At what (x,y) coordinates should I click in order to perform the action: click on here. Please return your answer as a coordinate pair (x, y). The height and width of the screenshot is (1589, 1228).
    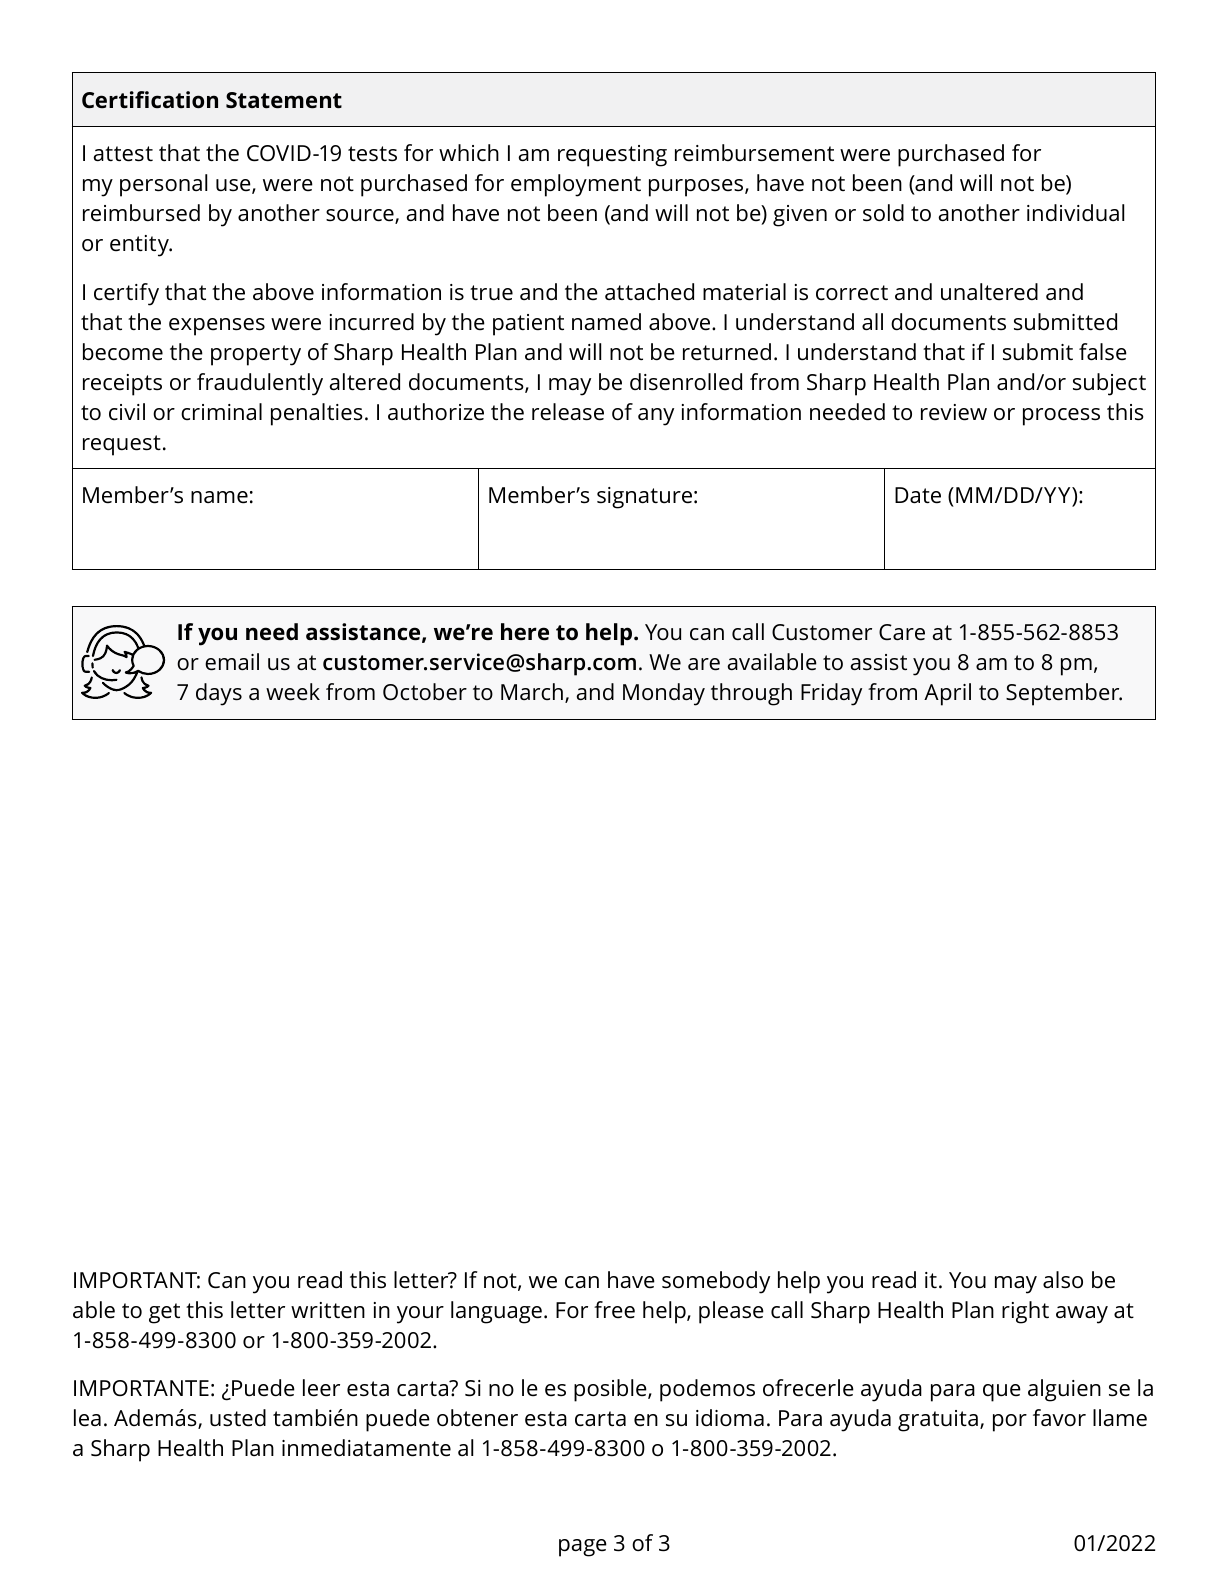
    Looking at the image, I should click on (525, 632).
